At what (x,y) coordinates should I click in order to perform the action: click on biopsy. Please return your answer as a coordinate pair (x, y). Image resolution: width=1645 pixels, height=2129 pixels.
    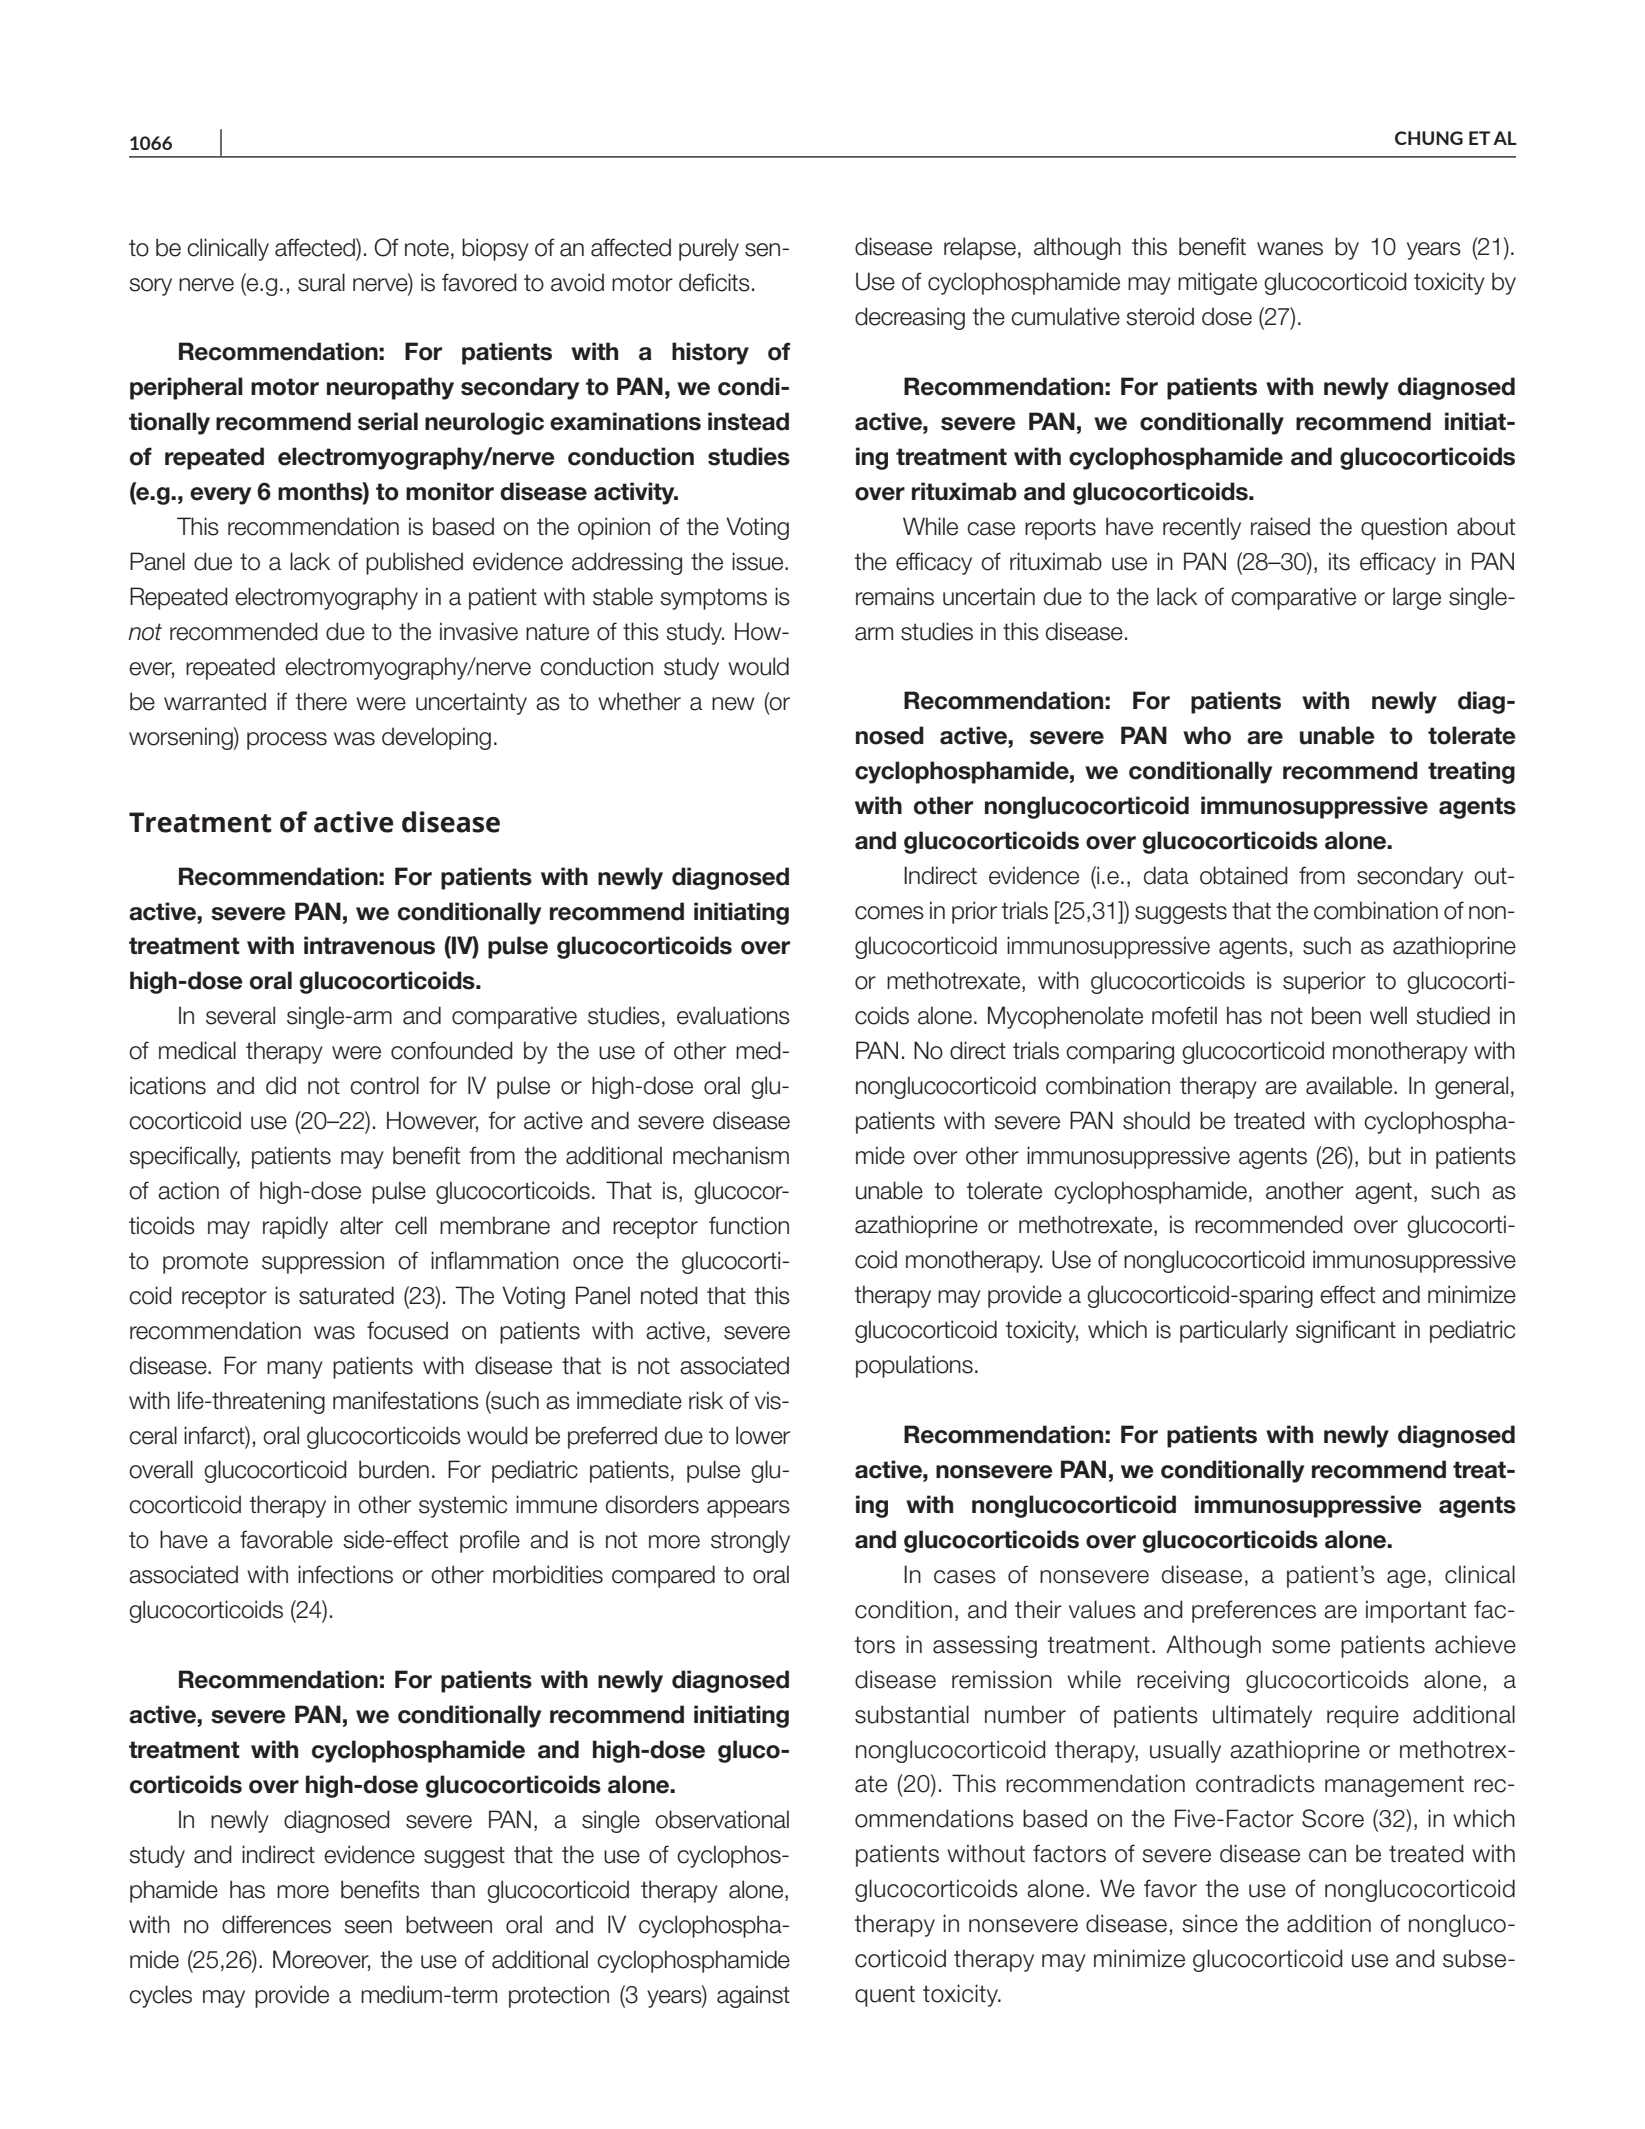
    Looking at the image, I should click on (495, 249).
